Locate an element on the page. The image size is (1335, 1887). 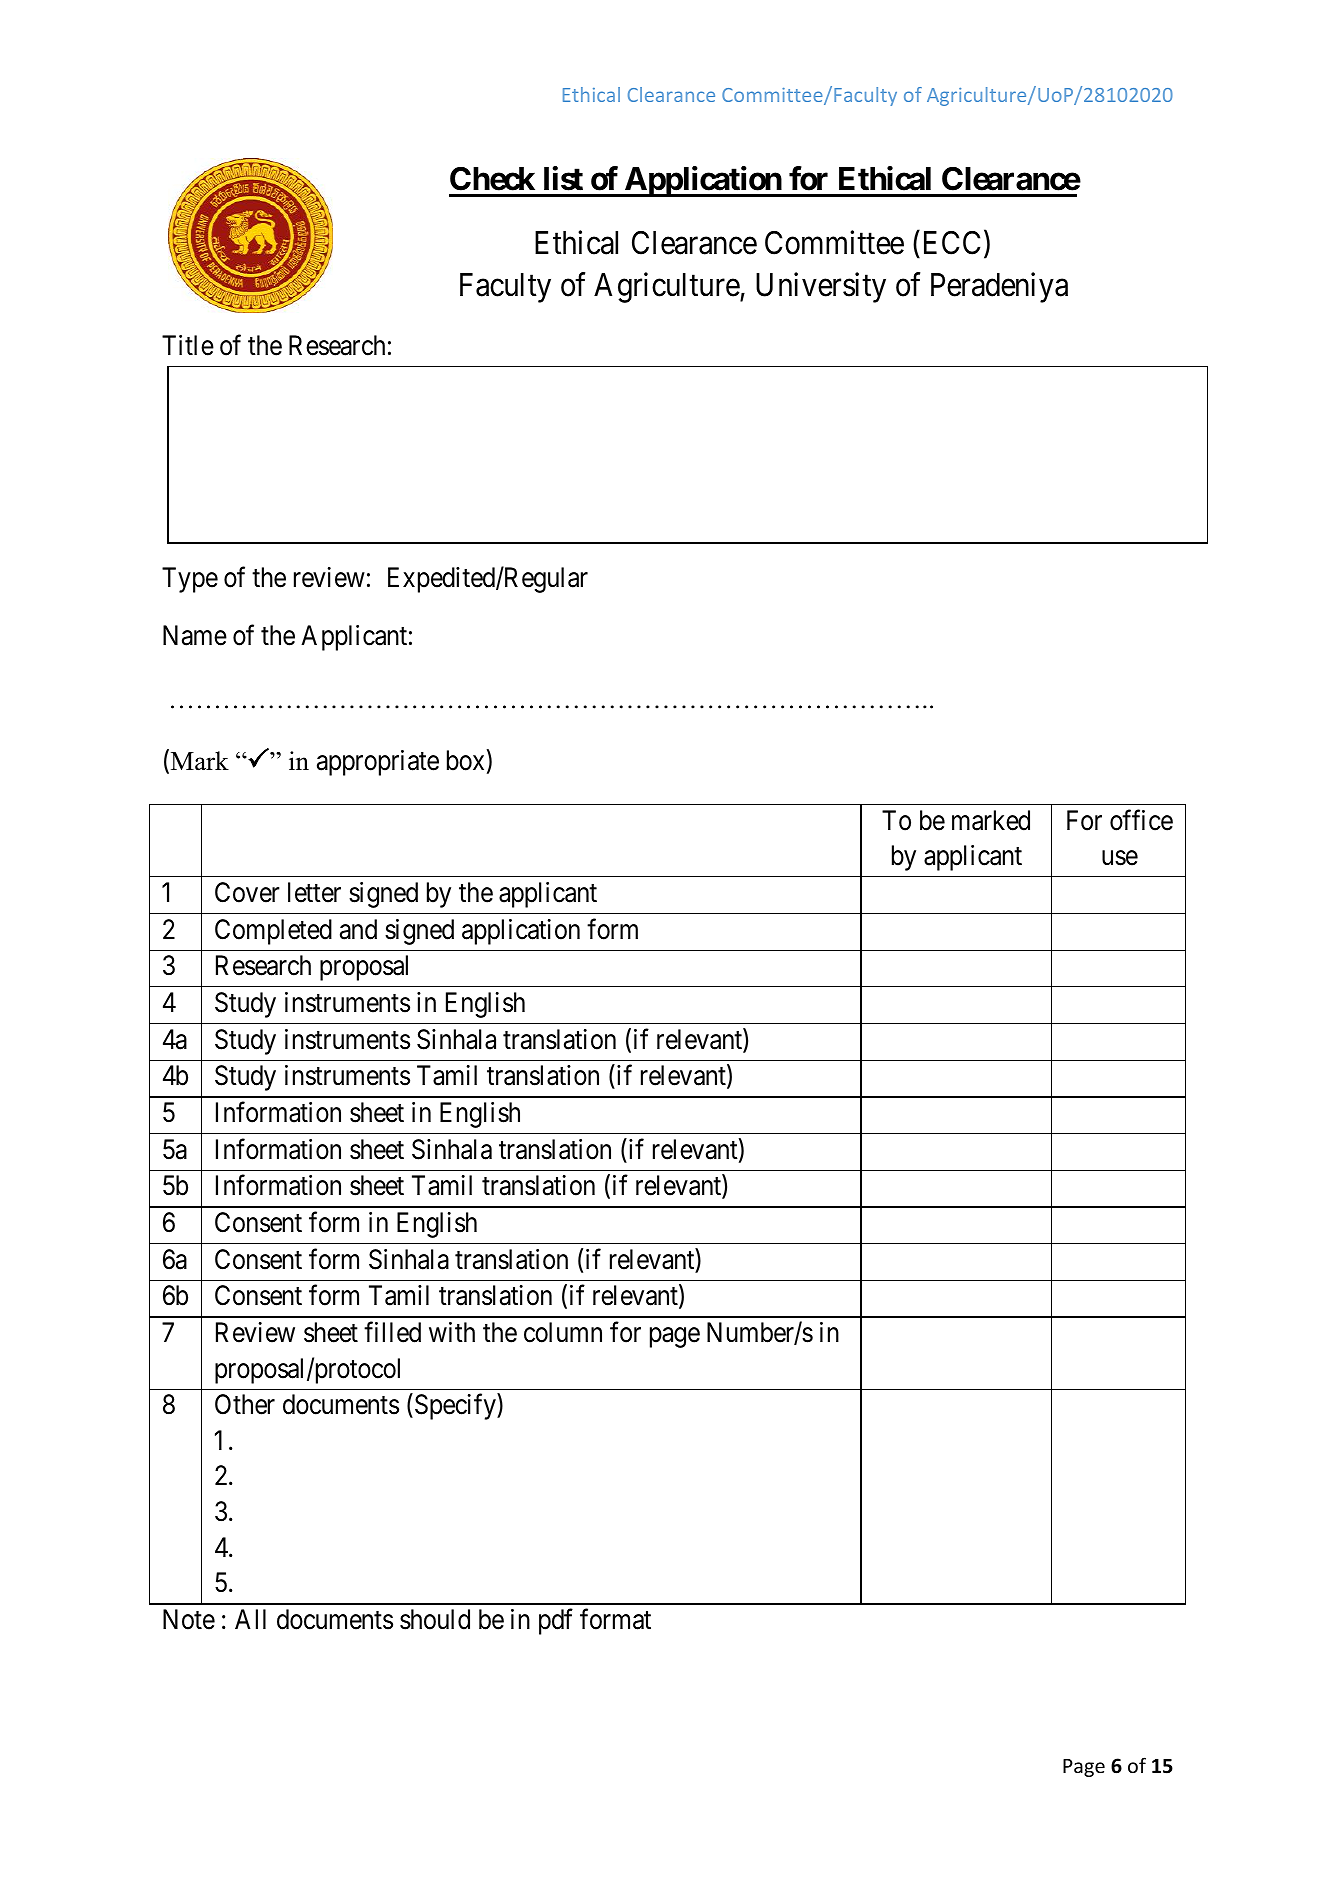
filled is located at coordinates (392, 1332).
